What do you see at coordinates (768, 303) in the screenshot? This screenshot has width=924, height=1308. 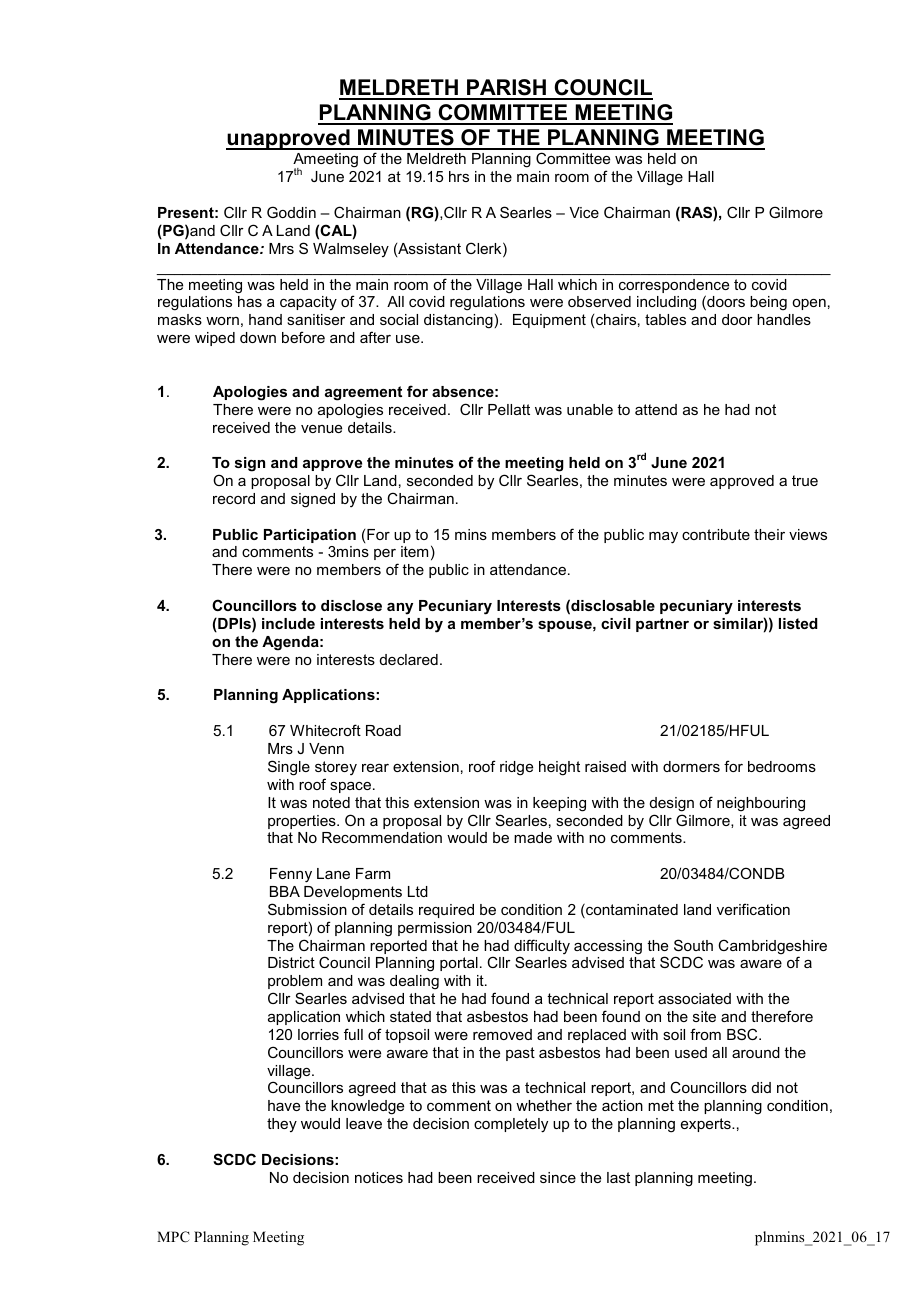 I see `being` at bounding box center [768, 303].
